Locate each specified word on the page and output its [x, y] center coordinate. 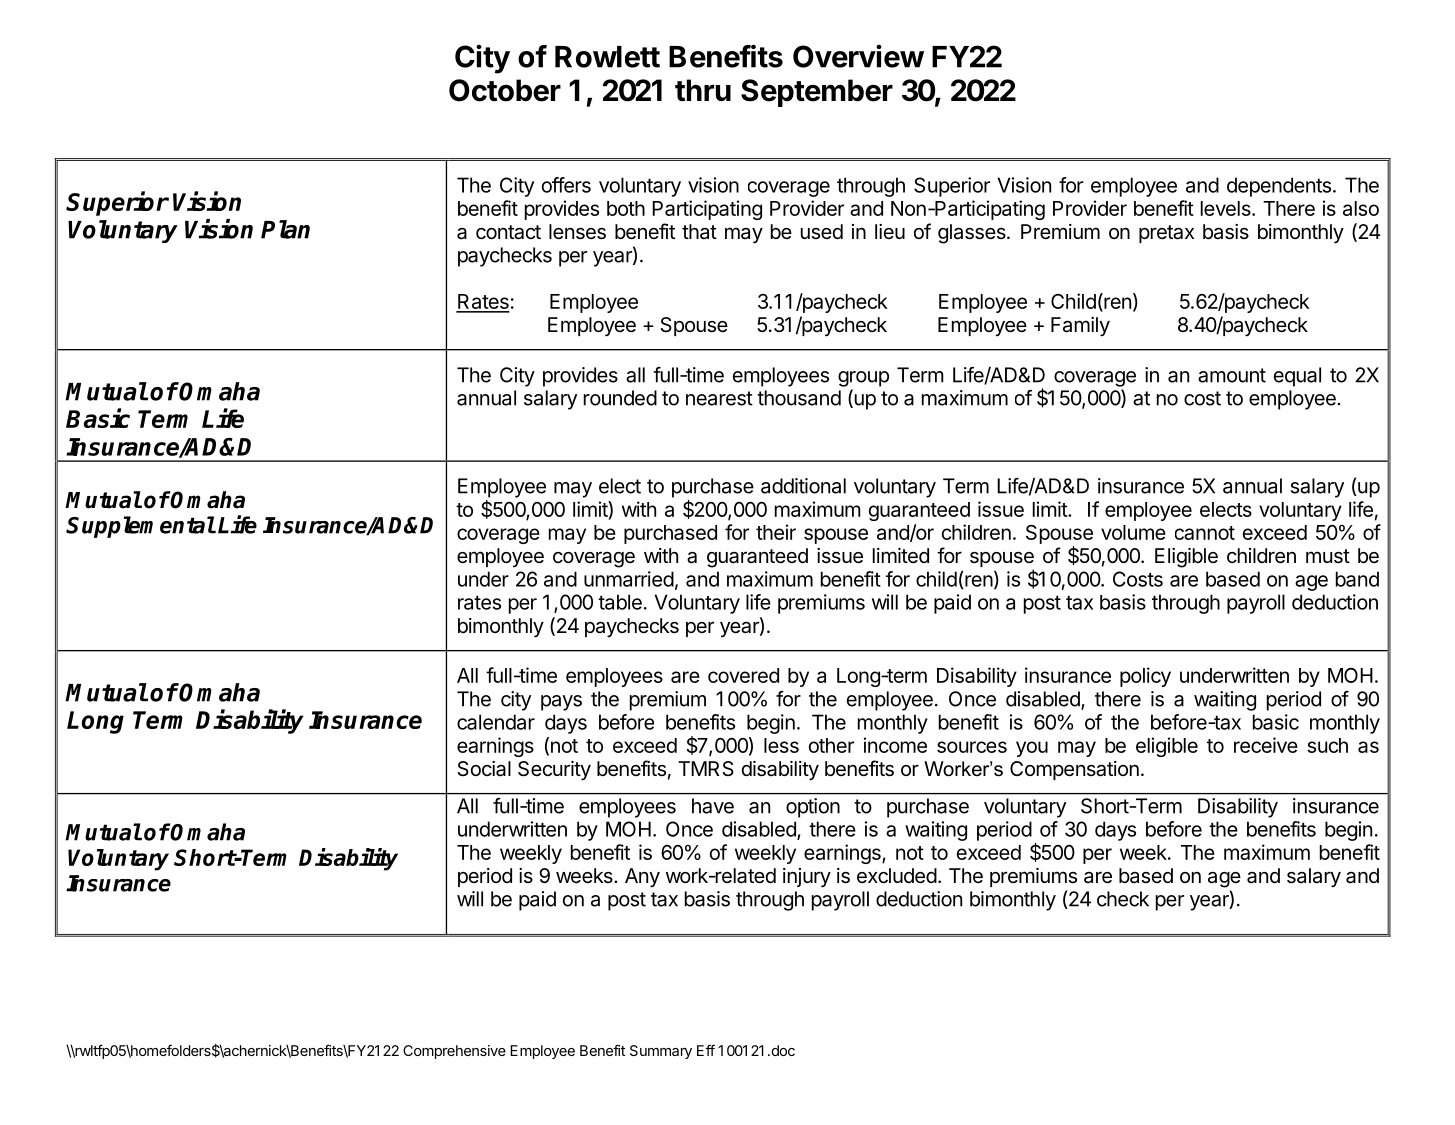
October [505, 90]
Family [1080, 327]
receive [1266, 745]
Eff [706, 1050]
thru [703, 90]
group [863, 379]
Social [484, 769]
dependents [1279, 187]
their [776, 532]
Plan [285, 229]
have [713, 806]
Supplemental [140, 527]
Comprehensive [454, 1052]
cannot [1205, 533]
